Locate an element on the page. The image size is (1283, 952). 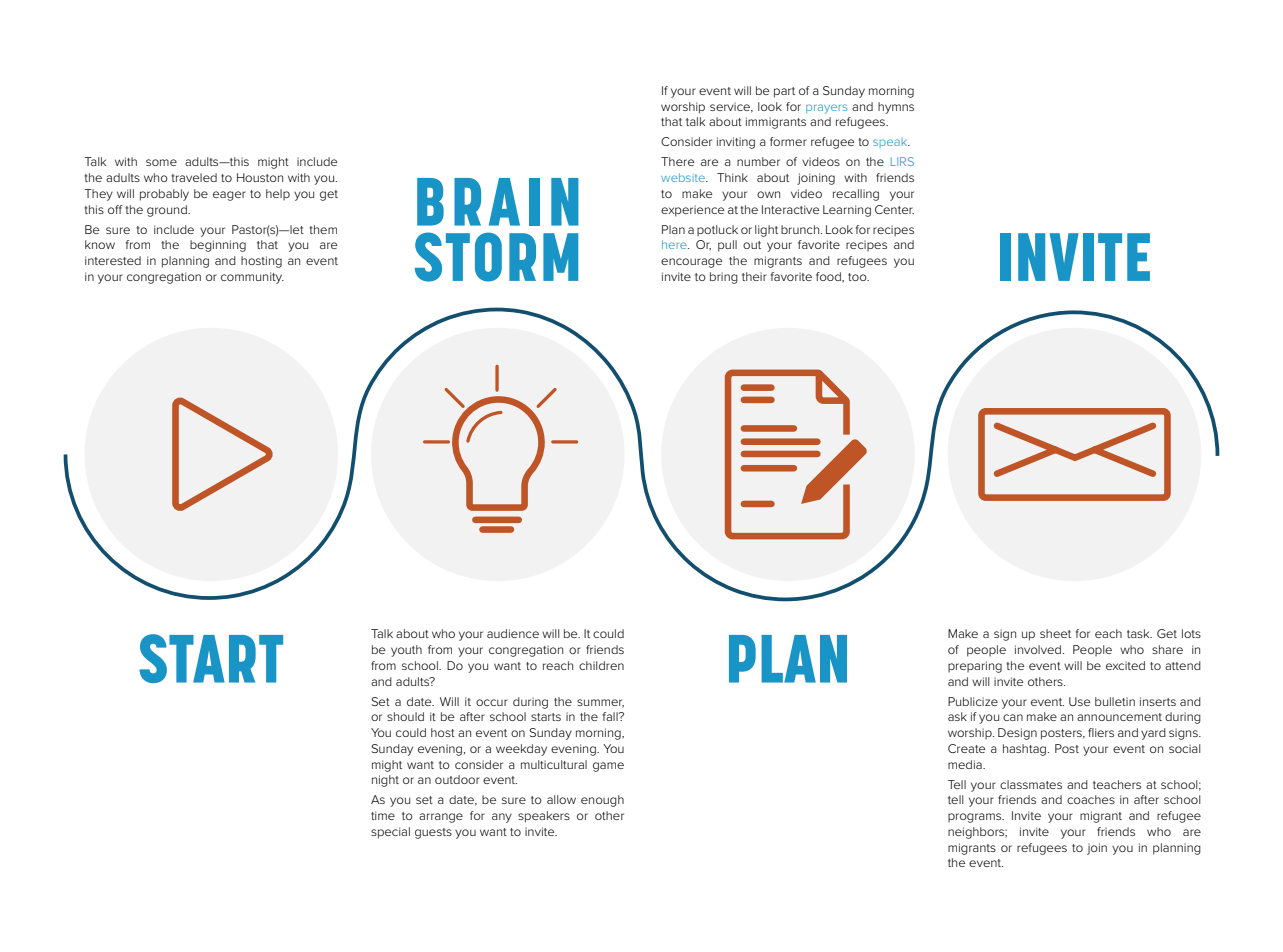
bring is located at coordinates (724, 278).
